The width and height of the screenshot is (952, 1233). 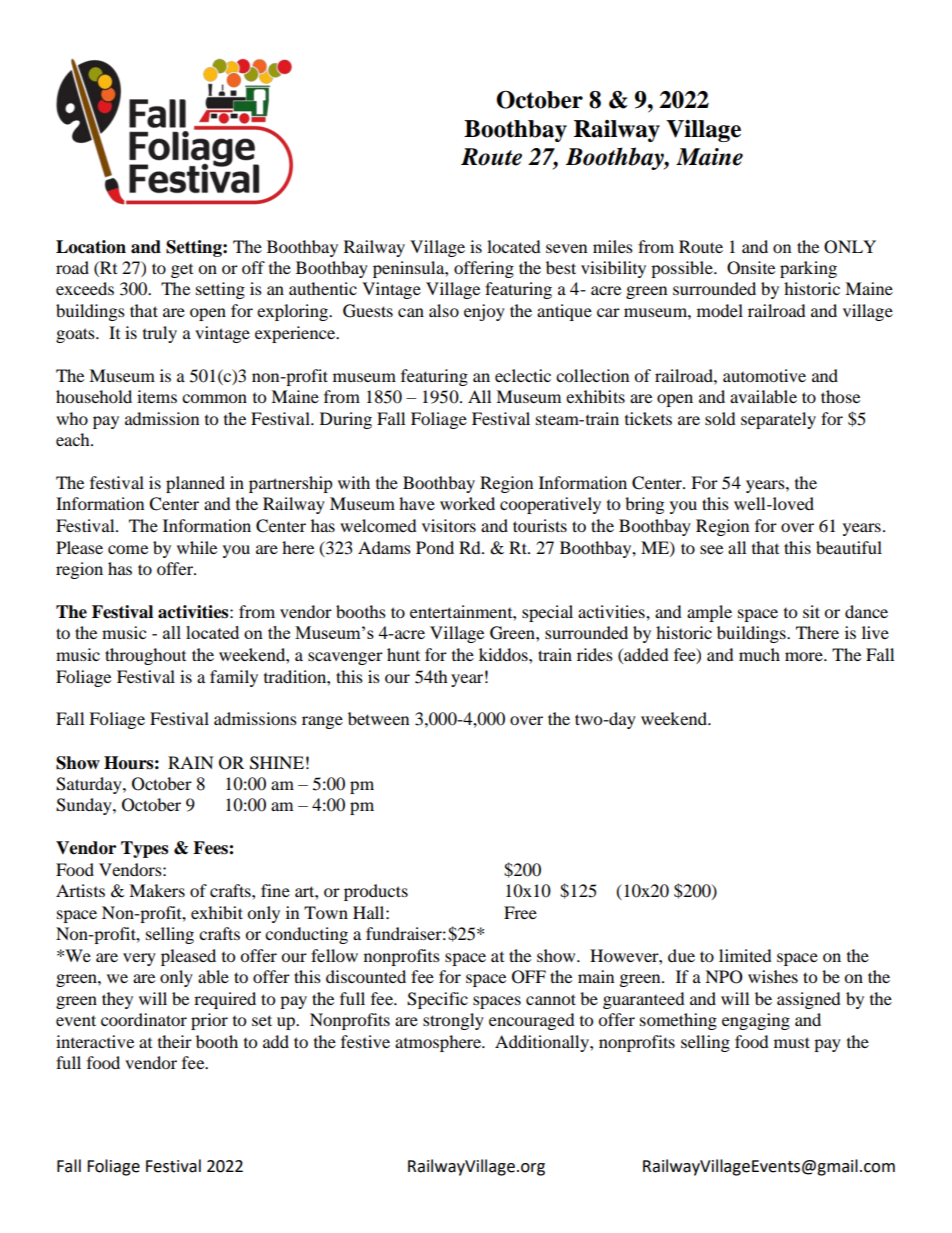 What do you see at coordinates (90, 785) in the screenshot?
I see `Saturday` at bounding box center [90, 785].
